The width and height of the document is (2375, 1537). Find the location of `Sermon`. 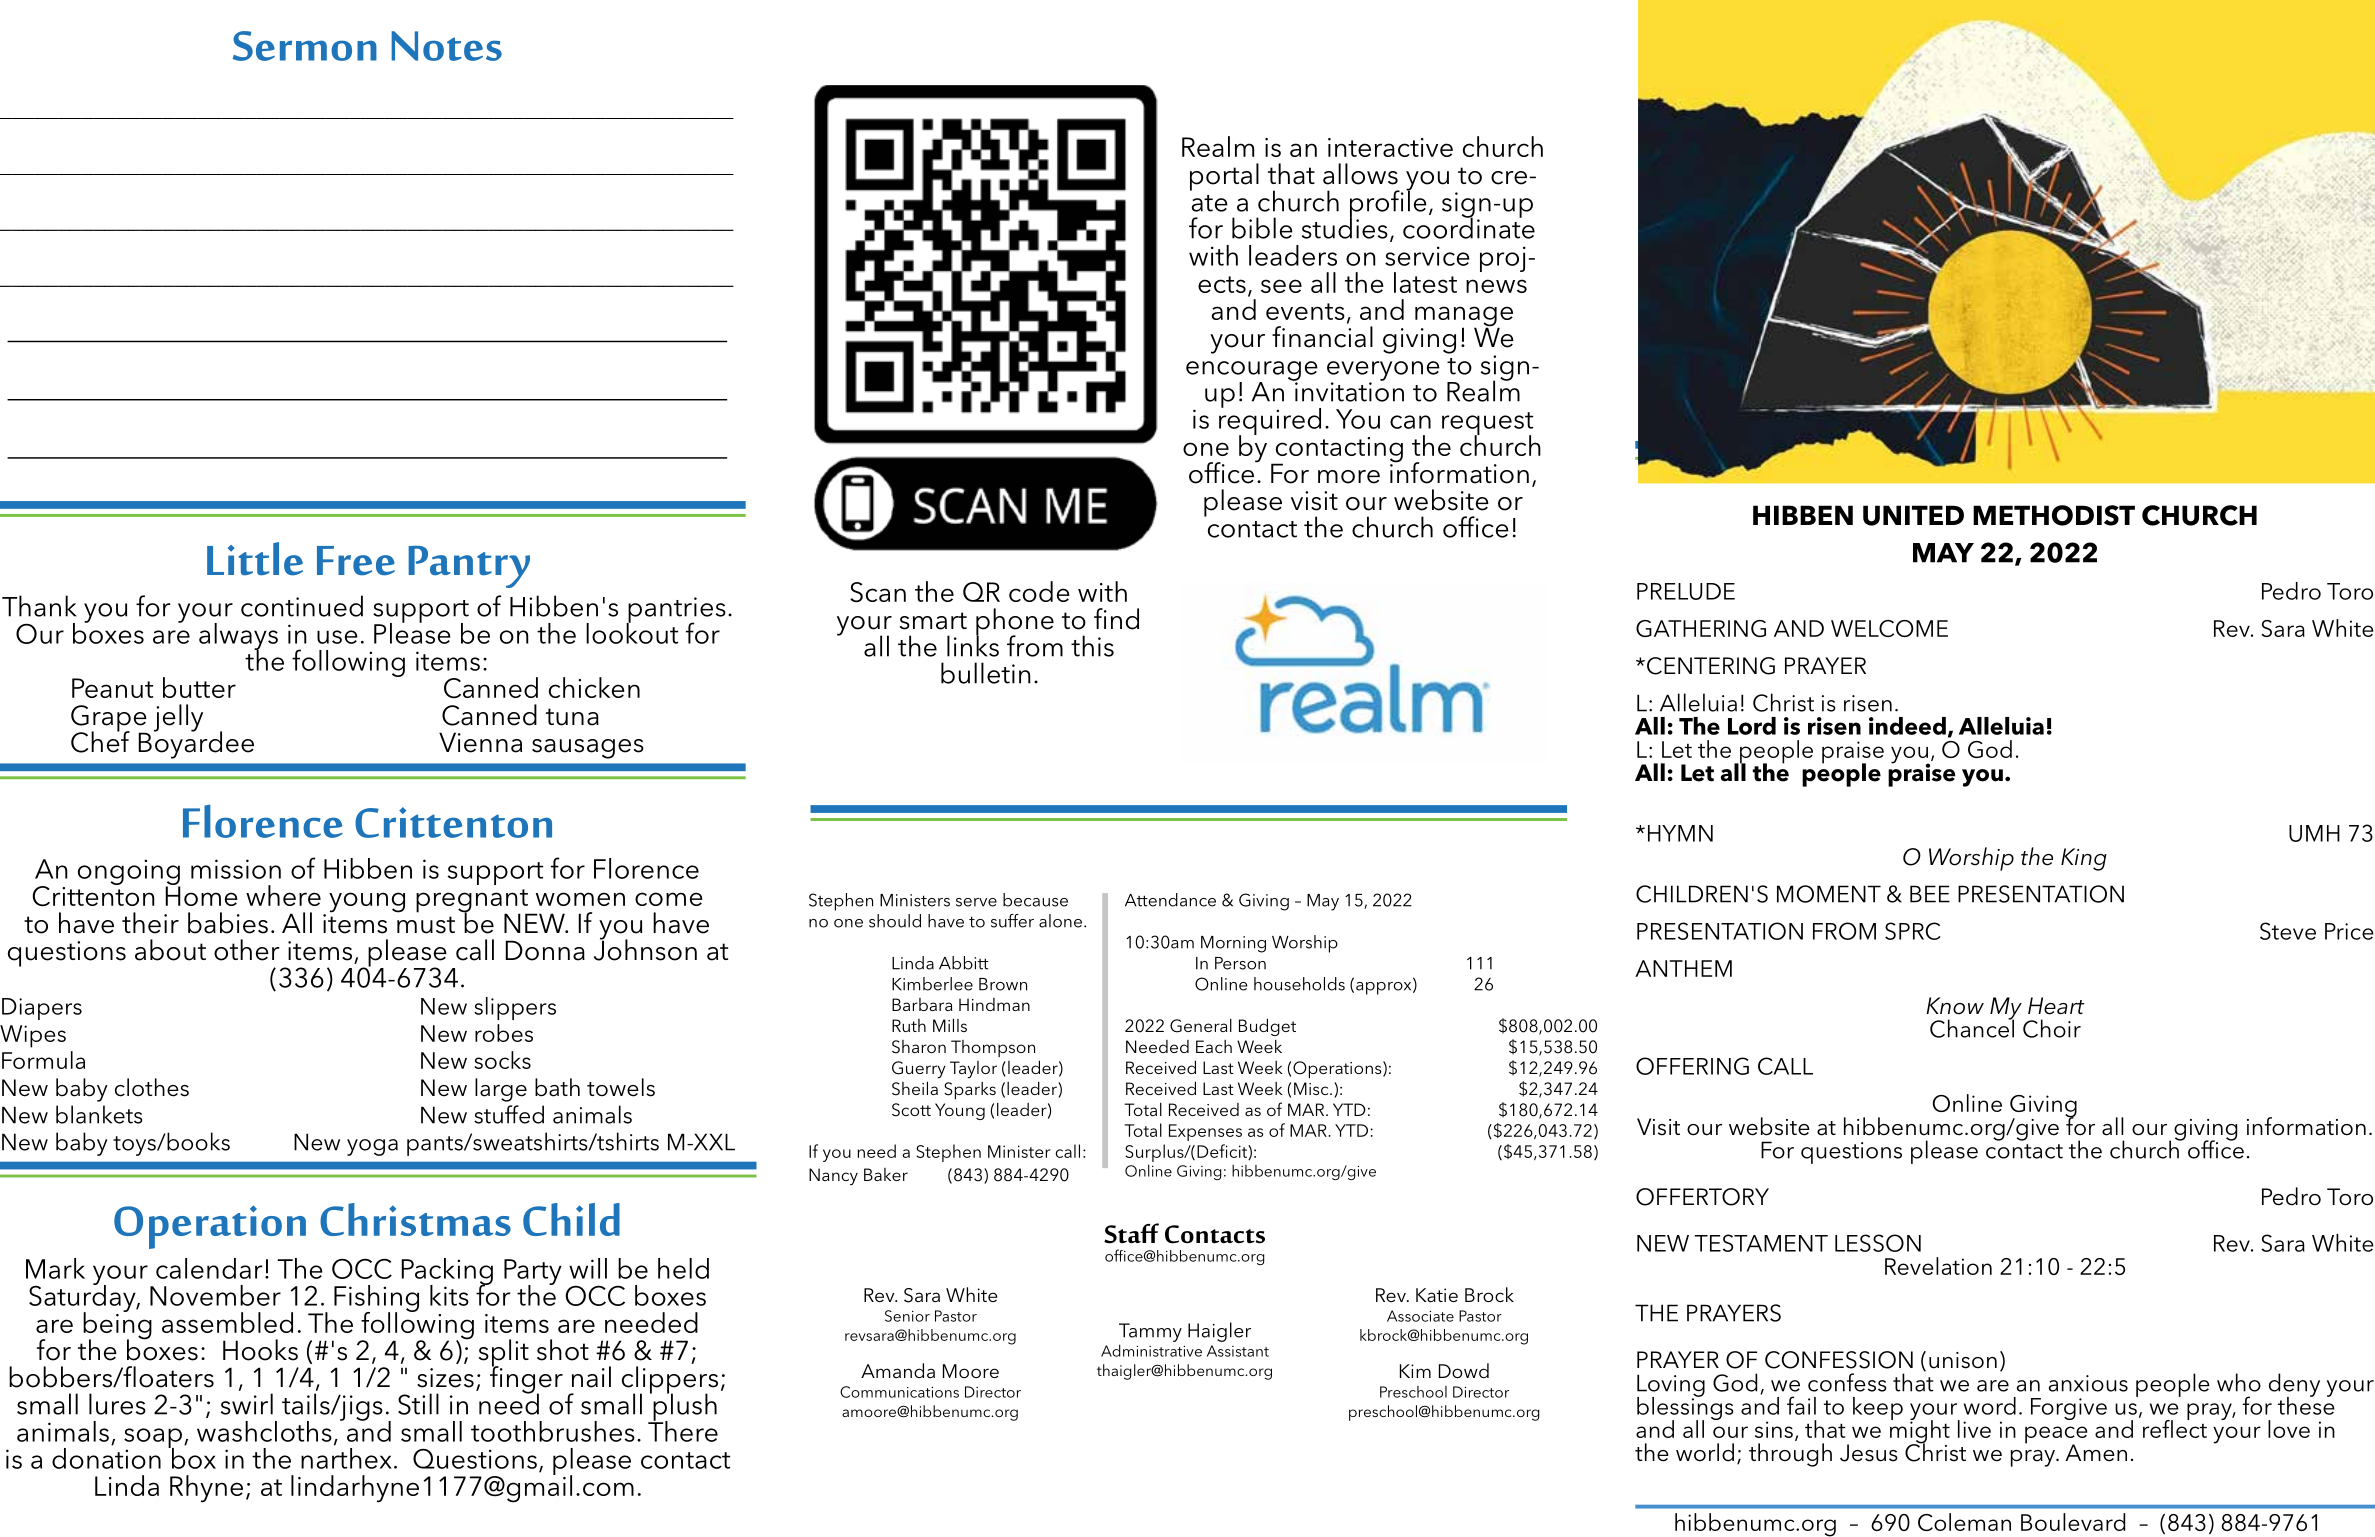

Sermon is located at coordinates (305, 46).
